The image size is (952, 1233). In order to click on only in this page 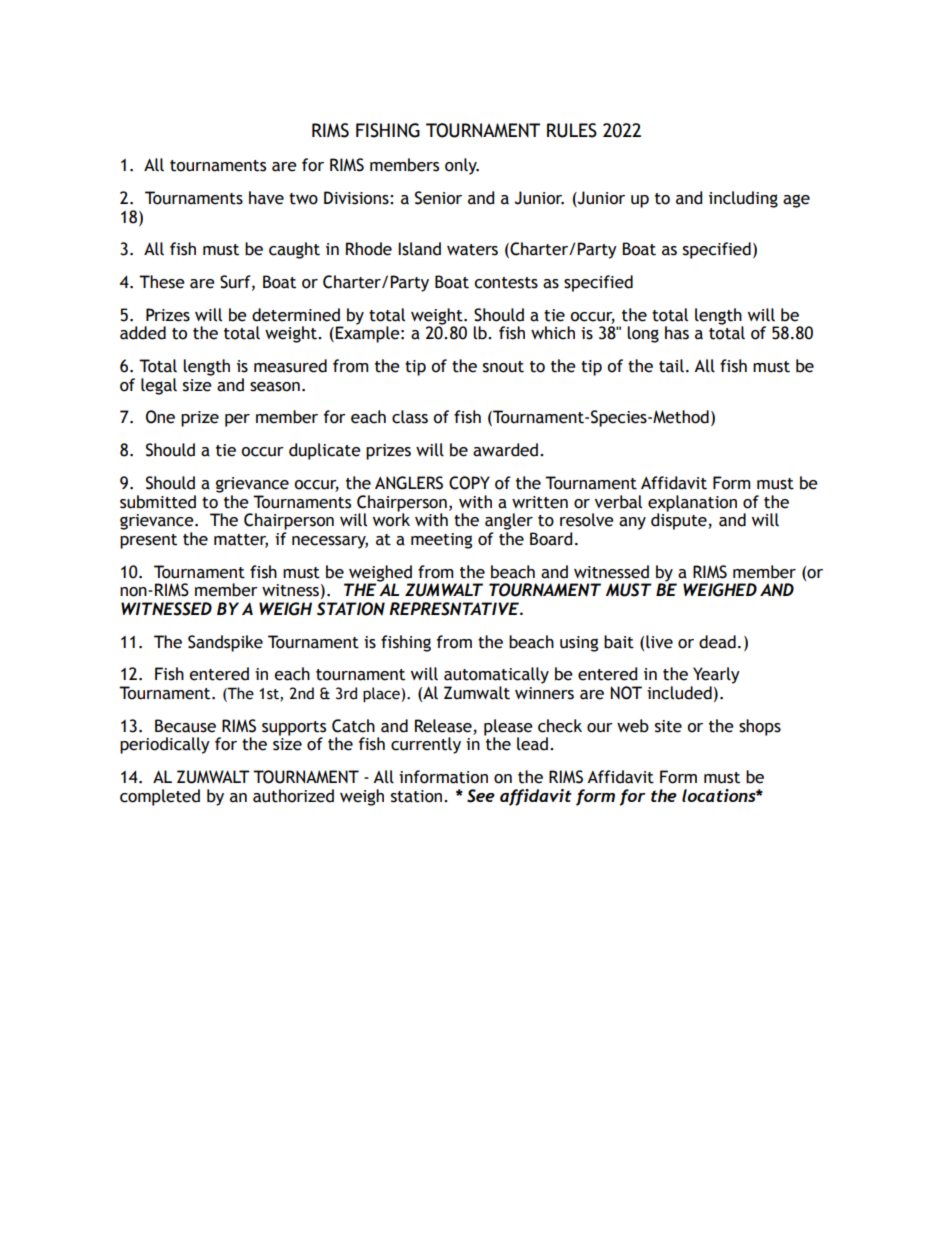, I will do `click(462, 166)`.
